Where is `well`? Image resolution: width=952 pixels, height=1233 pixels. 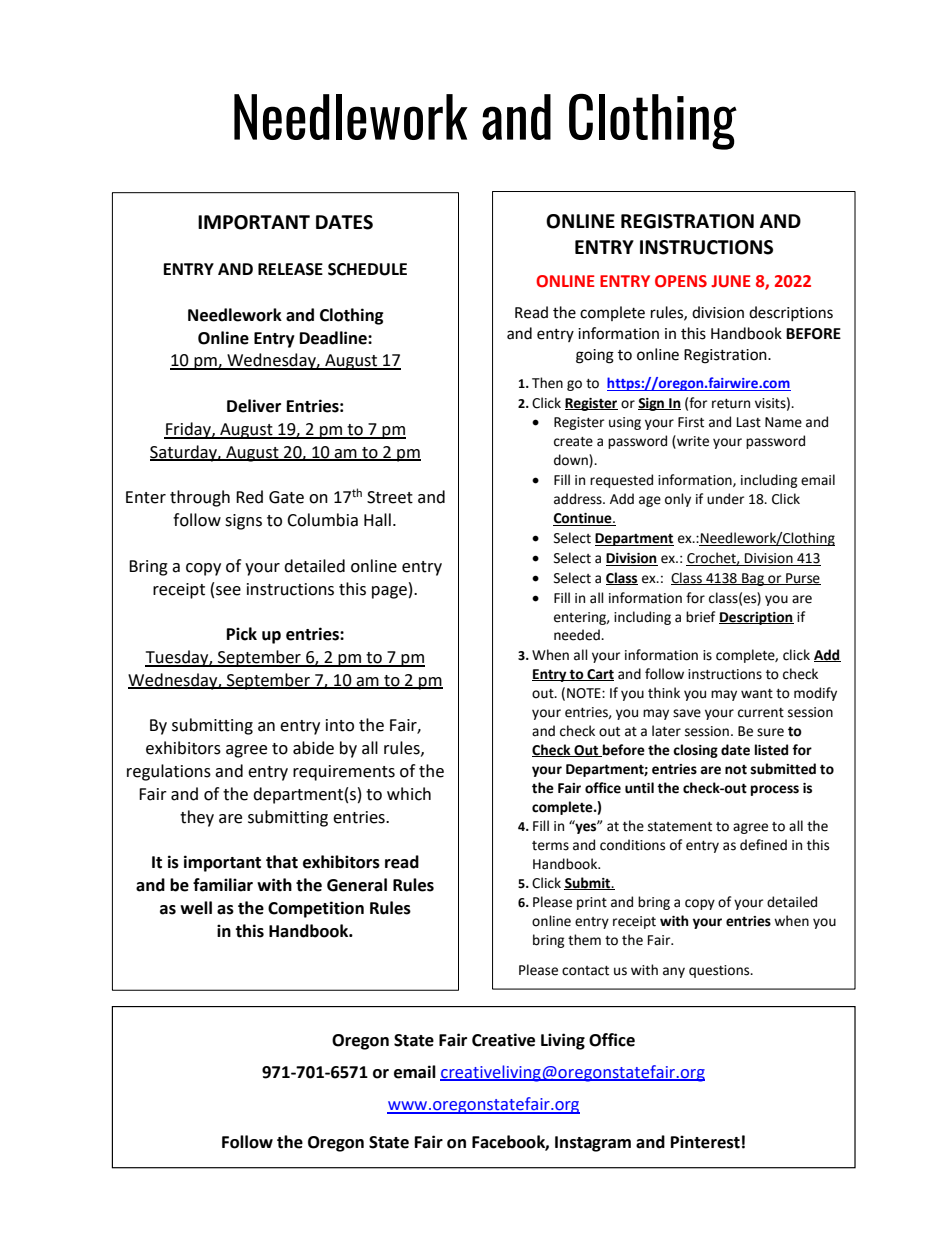 well is located at coordinates (196, 908).
